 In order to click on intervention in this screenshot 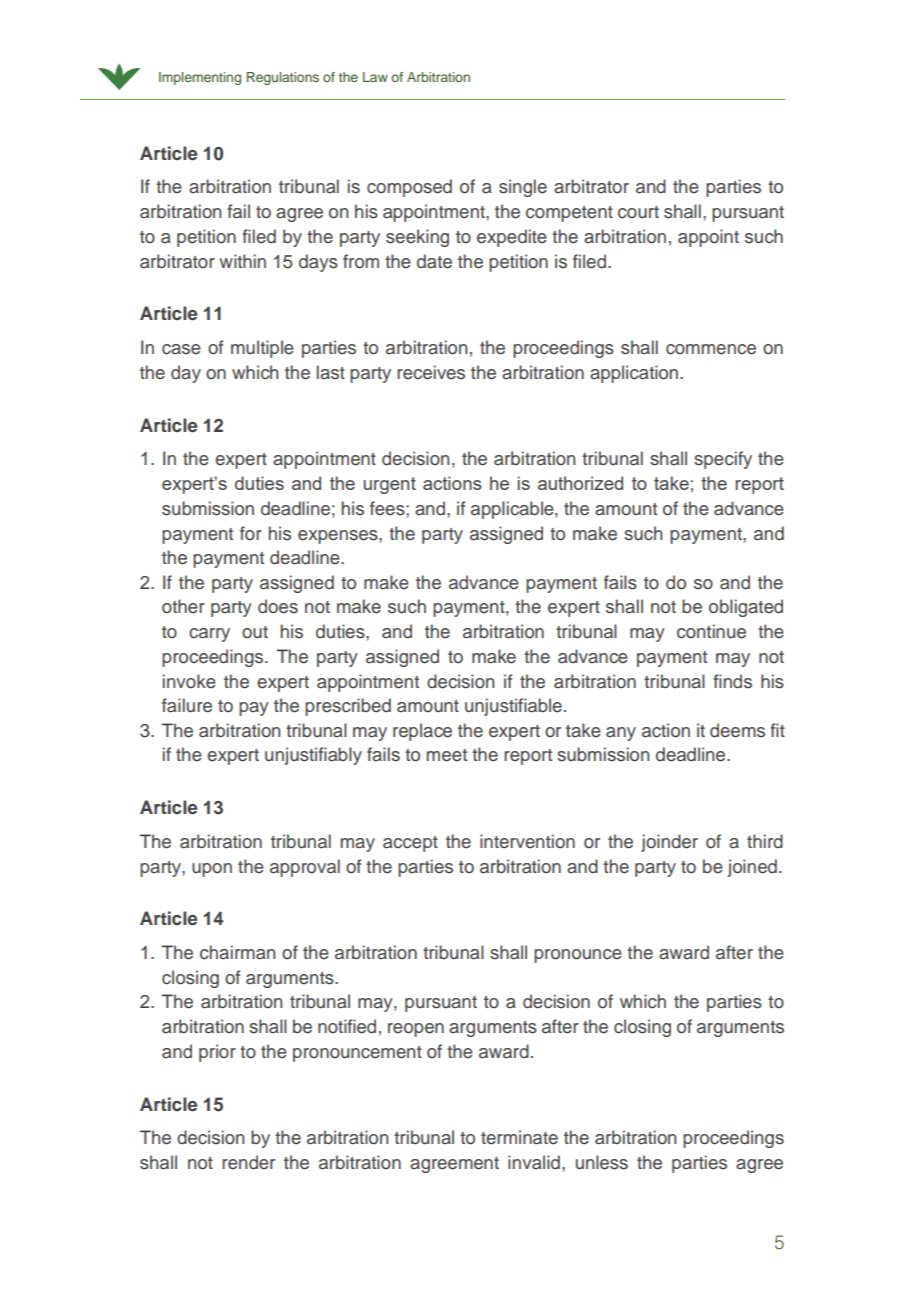, I will do `click(527, 841)`.
